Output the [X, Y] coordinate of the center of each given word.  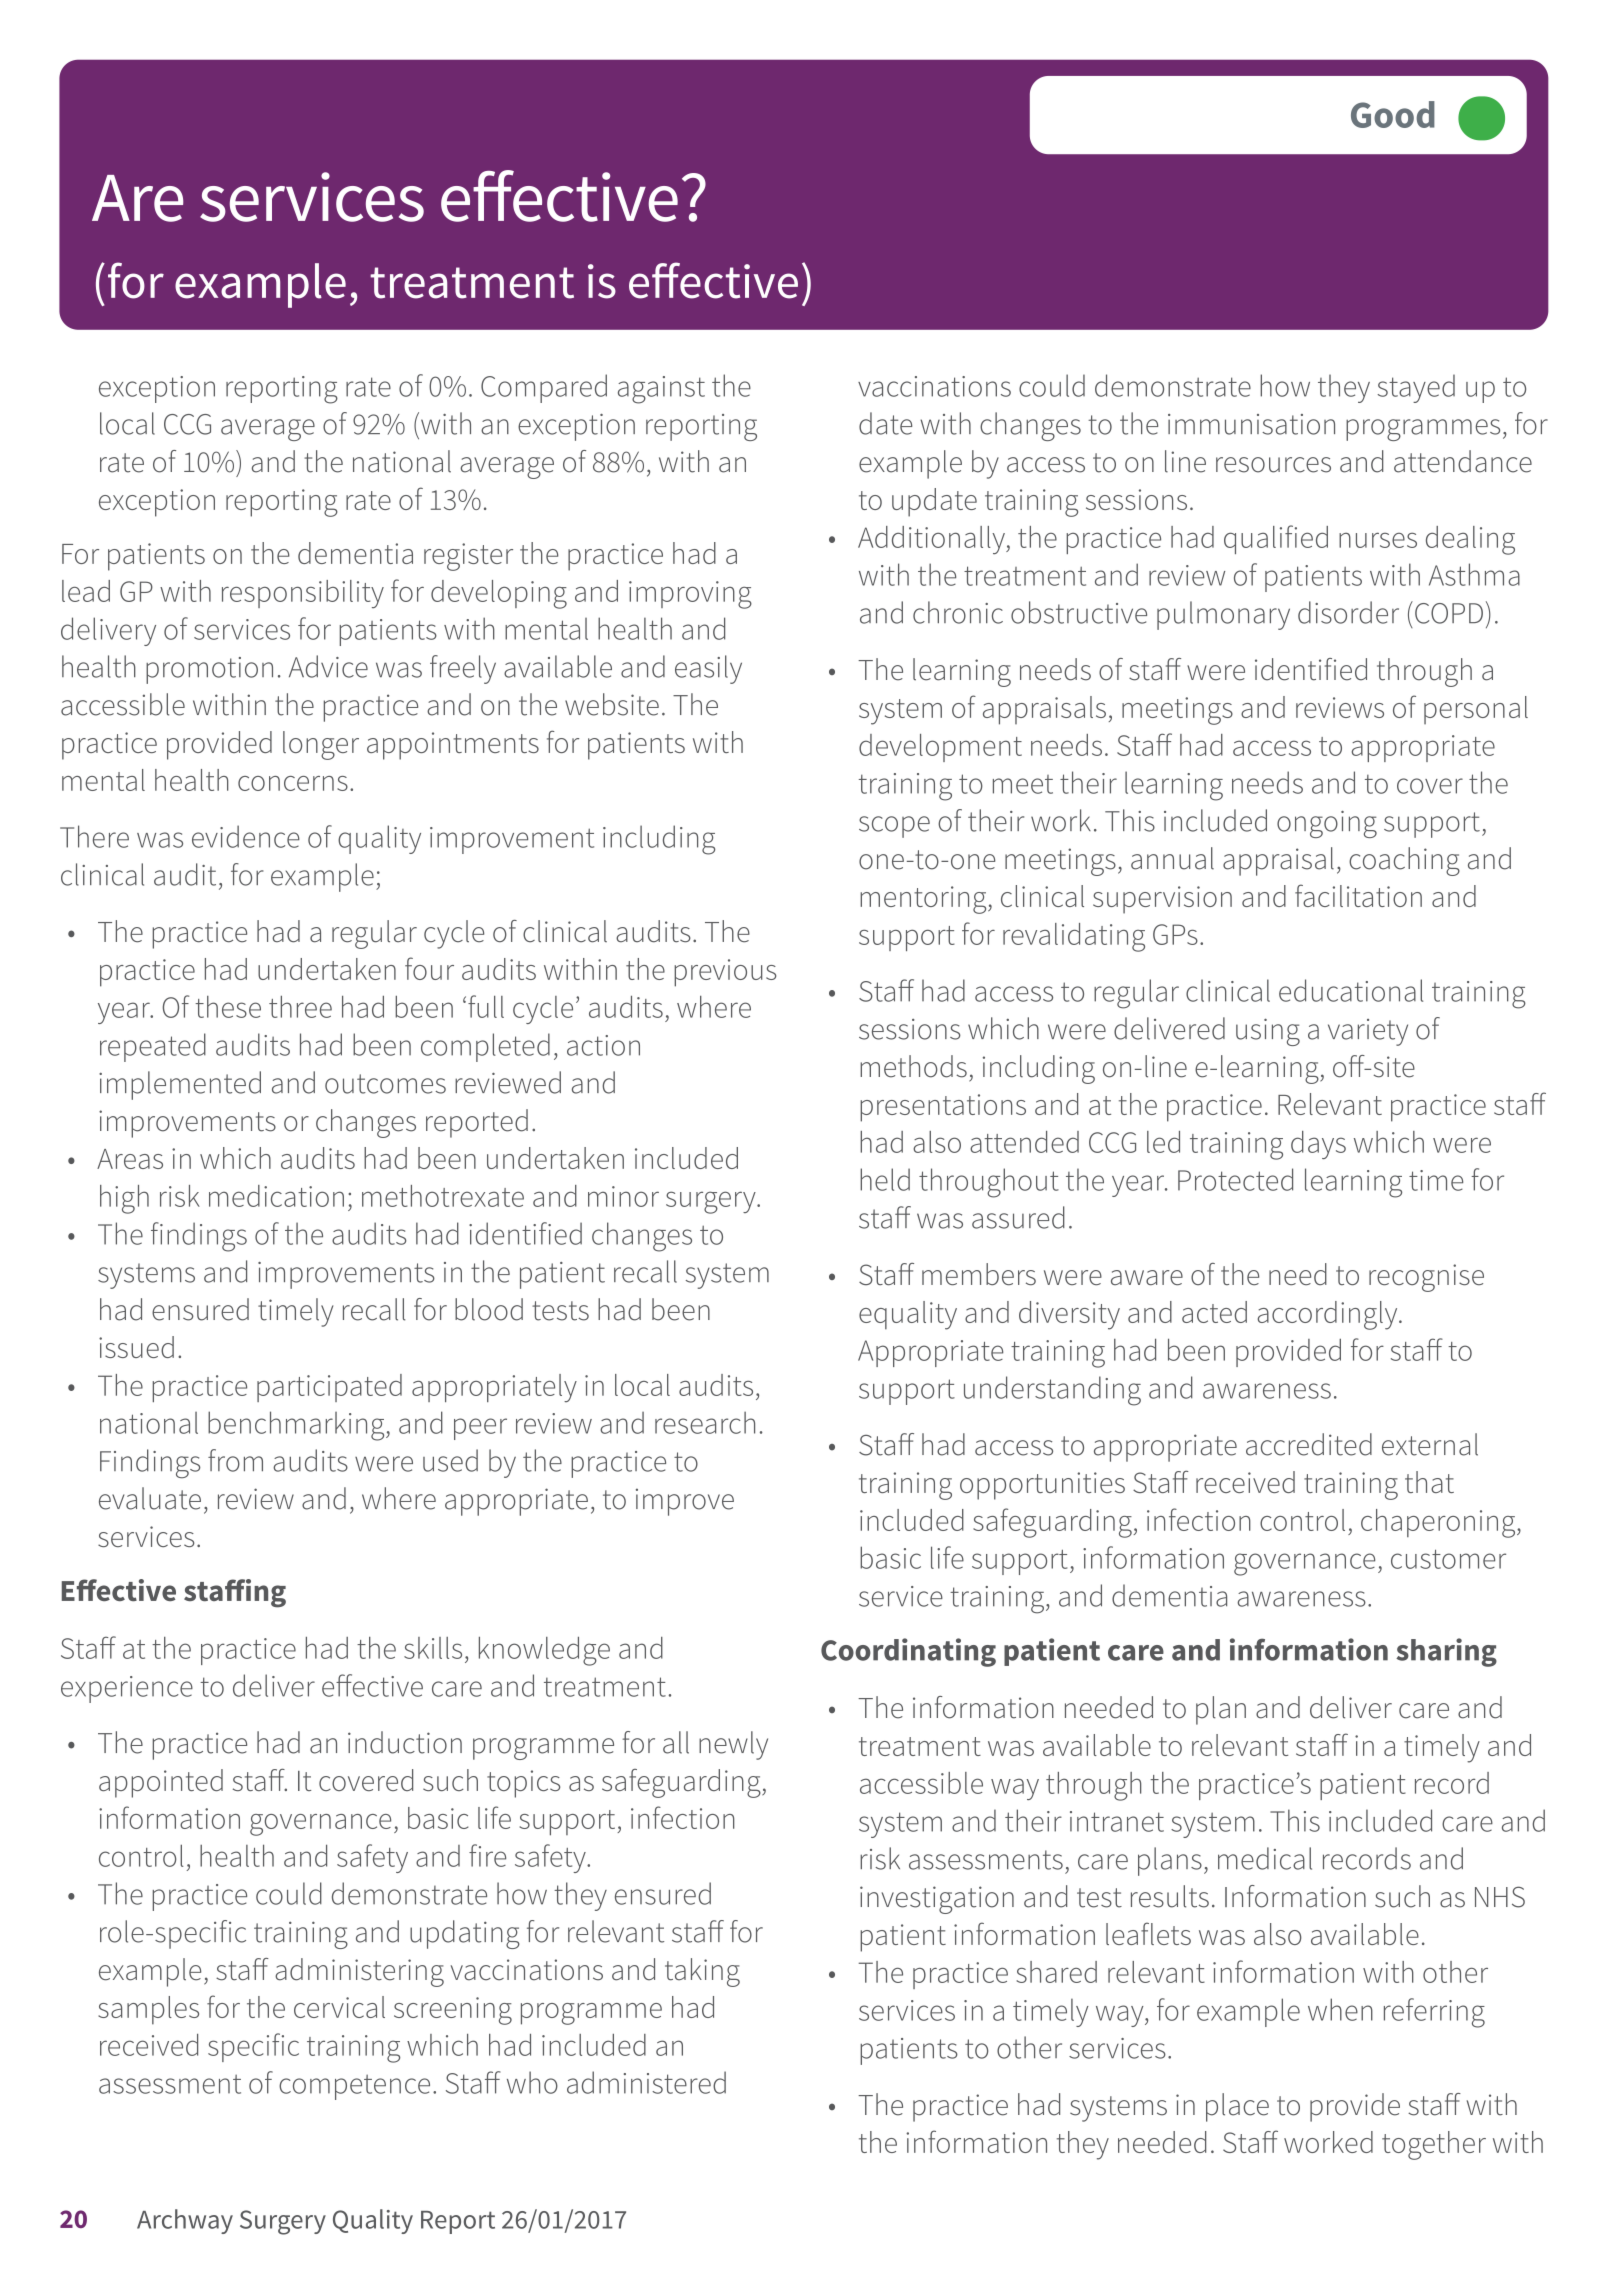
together [1434, 2145]
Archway [185, 2221]
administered [646, 2082]
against [661, 390]
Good [1393, 114]
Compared [544, 388]
